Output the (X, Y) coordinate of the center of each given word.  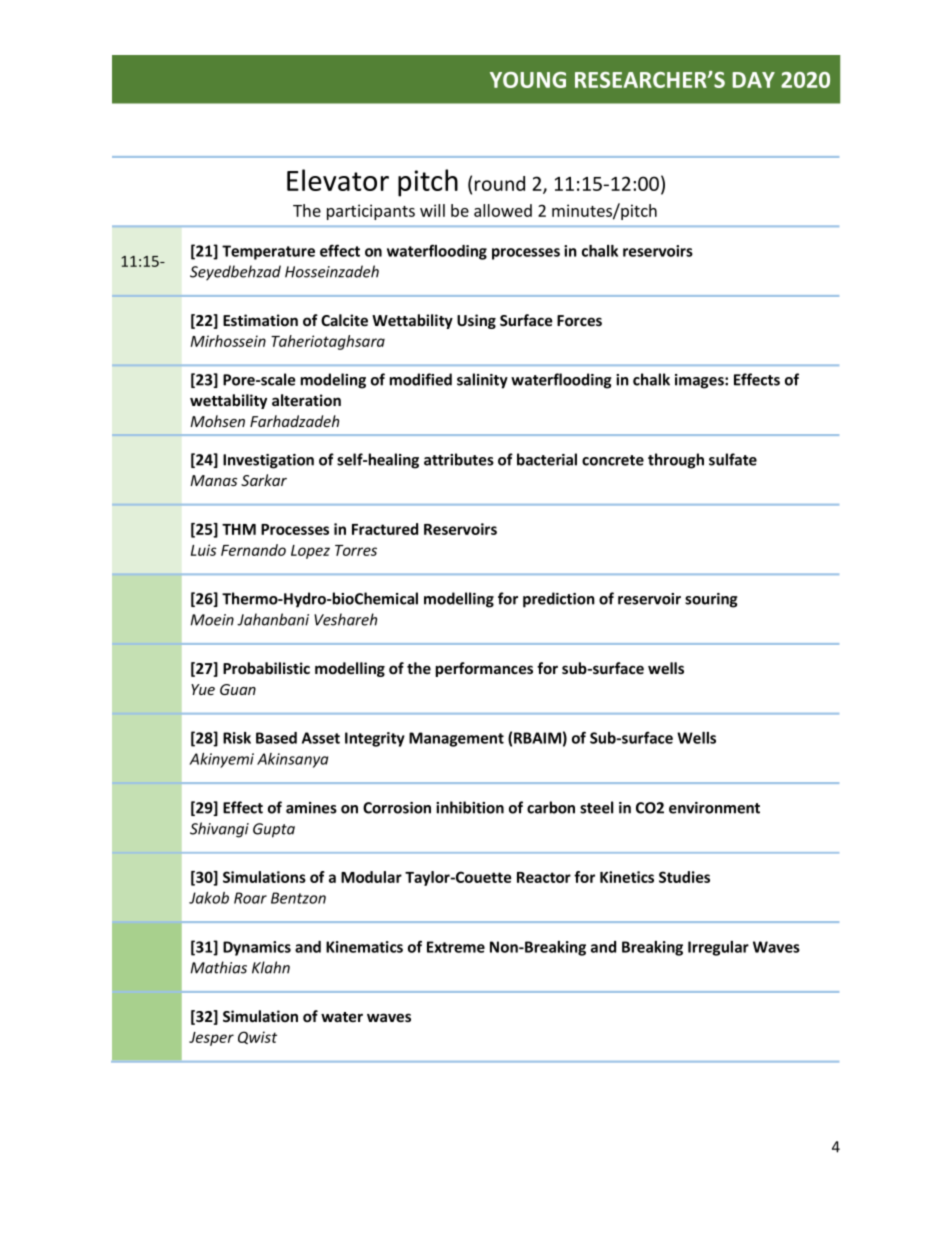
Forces (579, 320)
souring (711, 600)
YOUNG (528, 80)
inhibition (470, 807)
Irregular (718, 948)
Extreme (456, 947)
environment (714, 808)
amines (311, 808)
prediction (559, 600)
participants (371, 212)
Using (476, 321)
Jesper (211, 1039)
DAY (753, 80)
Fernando (253, 550)
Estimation (260, 320)
